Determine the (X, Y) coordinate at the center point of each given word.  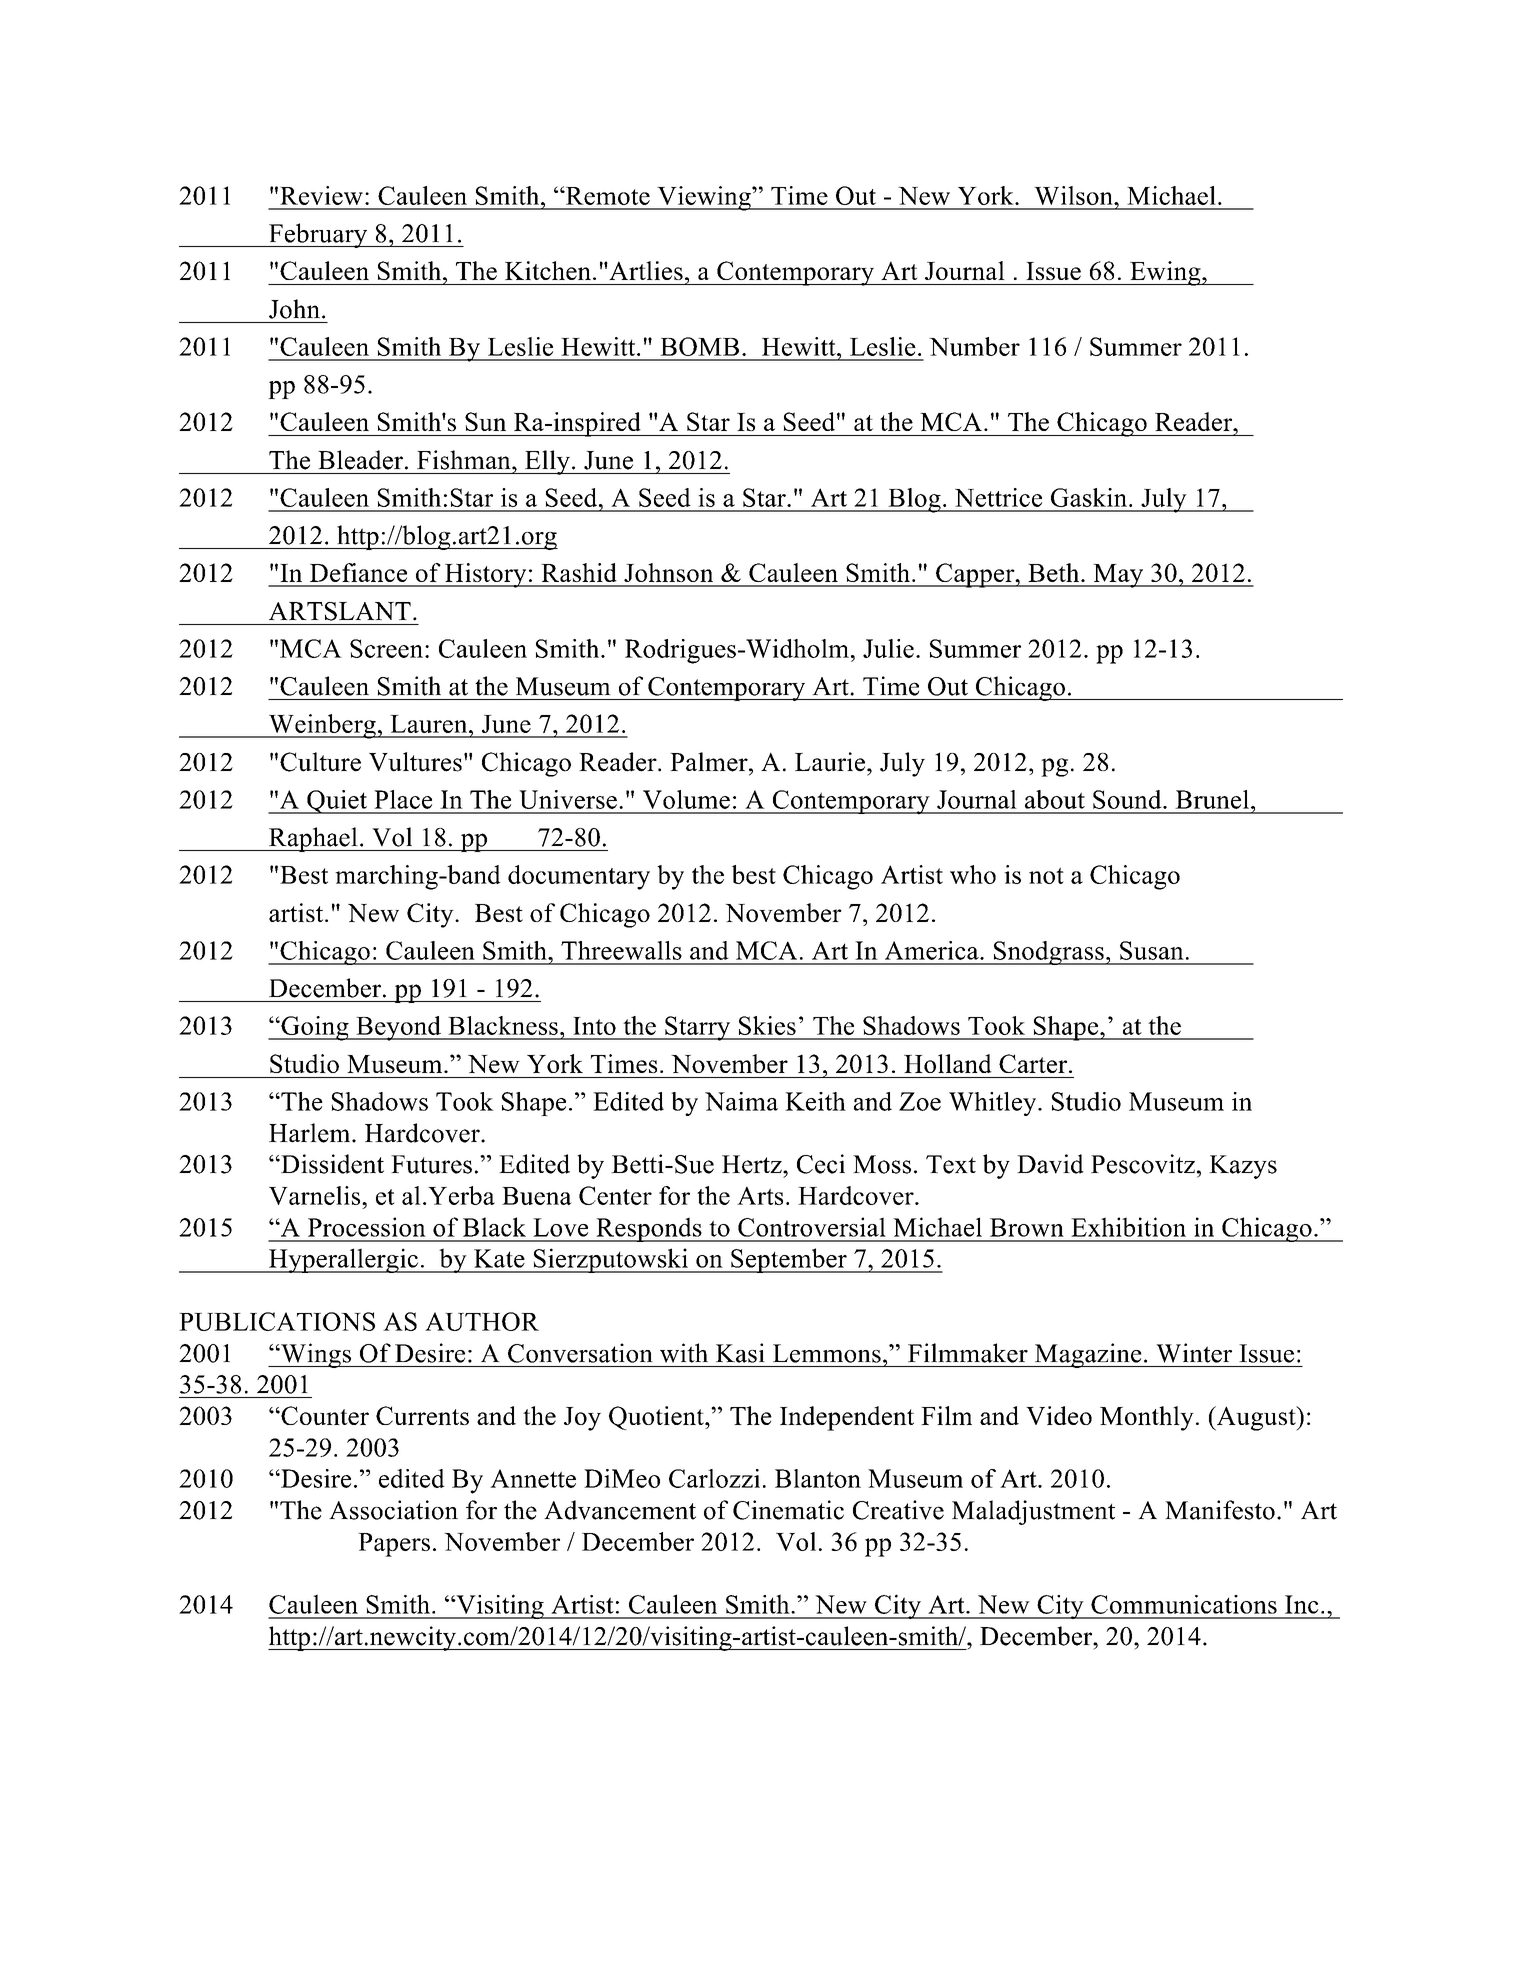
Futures (431, 1164)
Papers (394, 1545)
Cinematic (788, 1510)
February (318, 235)
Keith (815, 1101)
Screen (388, 648)
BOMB (699, 346)
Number (974, 346)
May (1118, 576)
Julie (888, 648)
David (1050, 1164)
